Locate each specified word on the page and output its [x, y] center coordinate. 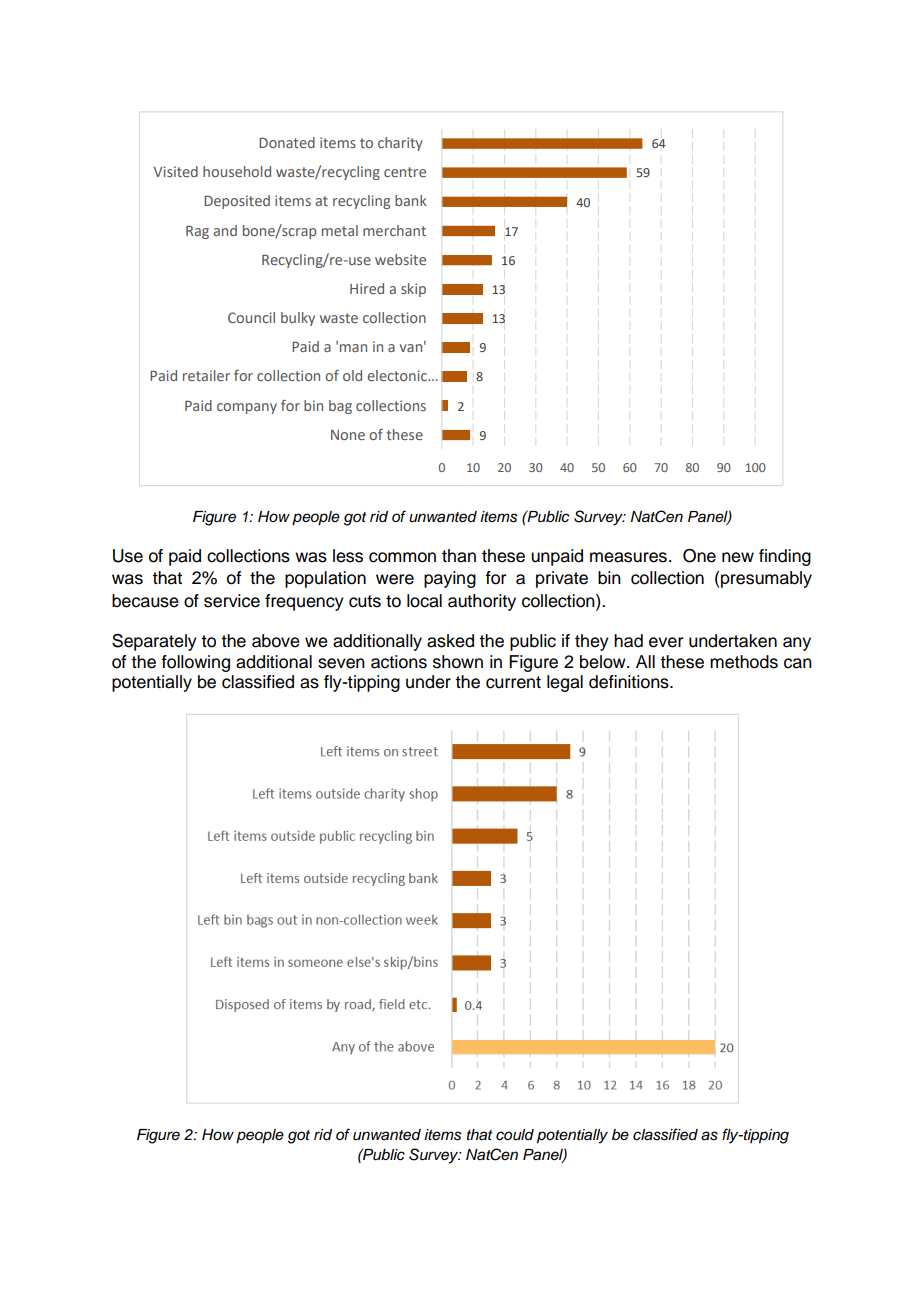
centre [405, 172]
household [237, 171]
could [515, 1135]
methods [744, 662]
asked [450, 641]
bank [411, 200]
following [196, 663]
